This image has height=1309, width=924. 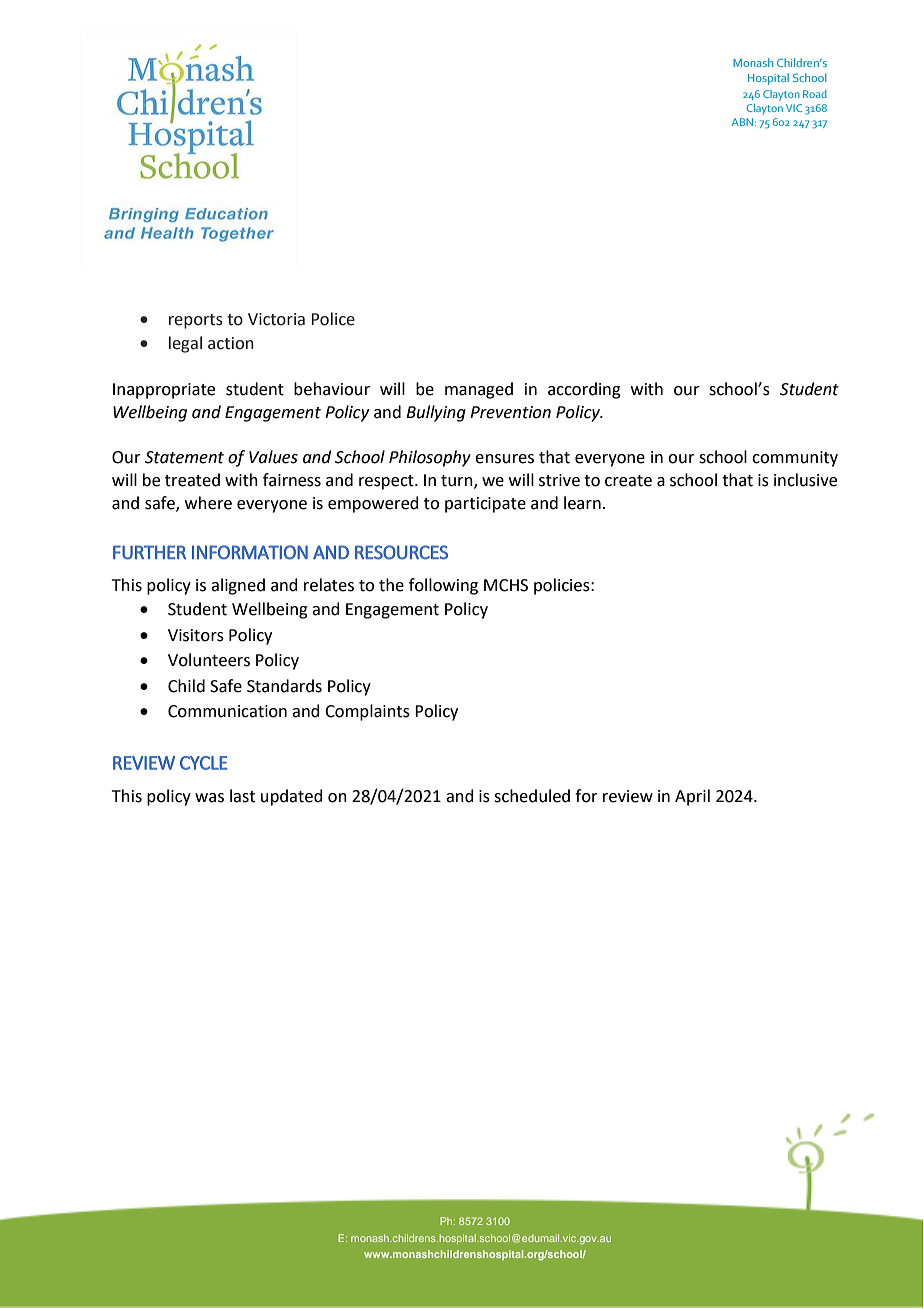 I want to click on according, so click(x=584, y=390).
